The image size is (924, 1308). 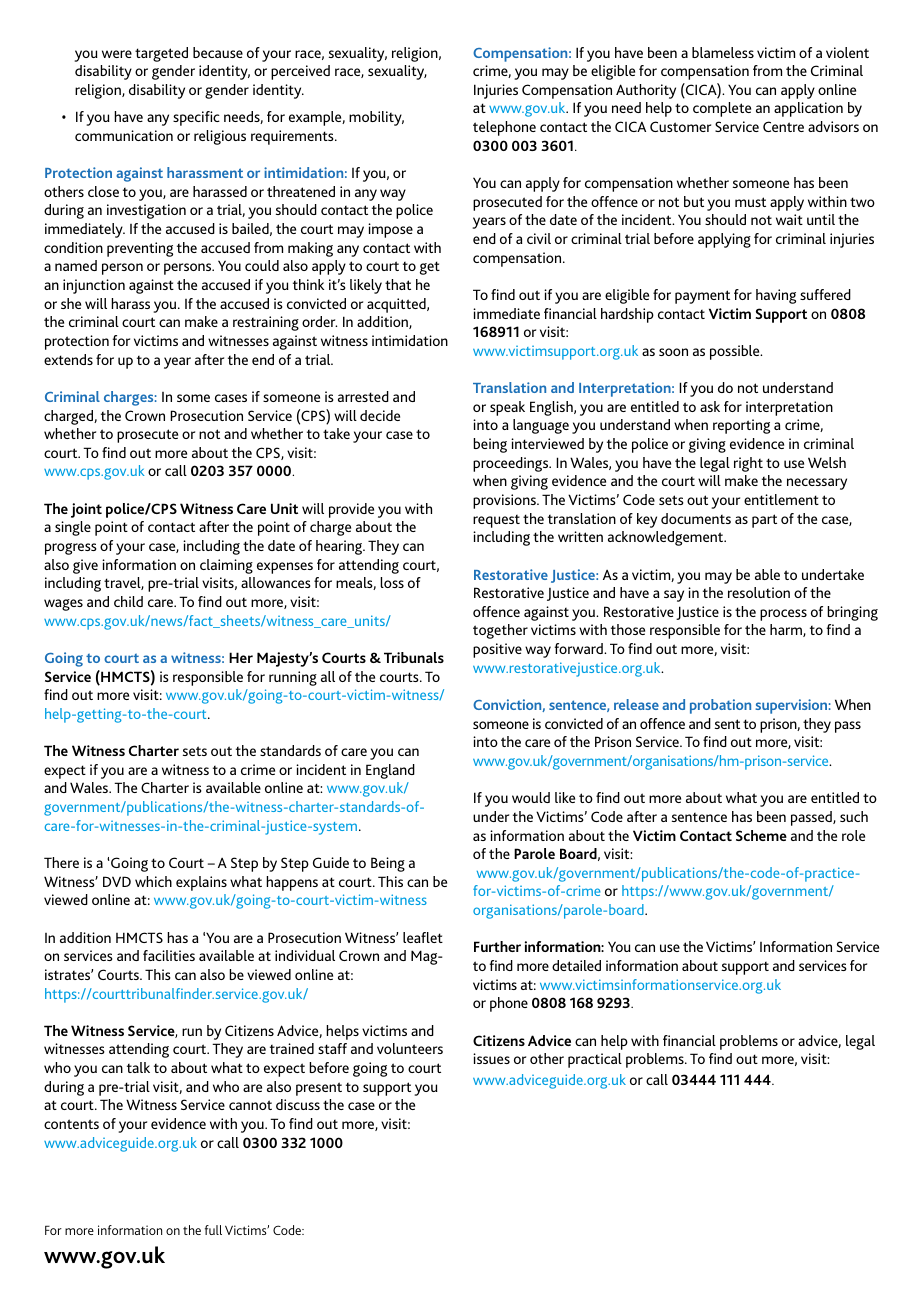 What do you see at coordinates (491, 1058) in the screenshot?
I see `issues` at bounding box center [491, 1058].
